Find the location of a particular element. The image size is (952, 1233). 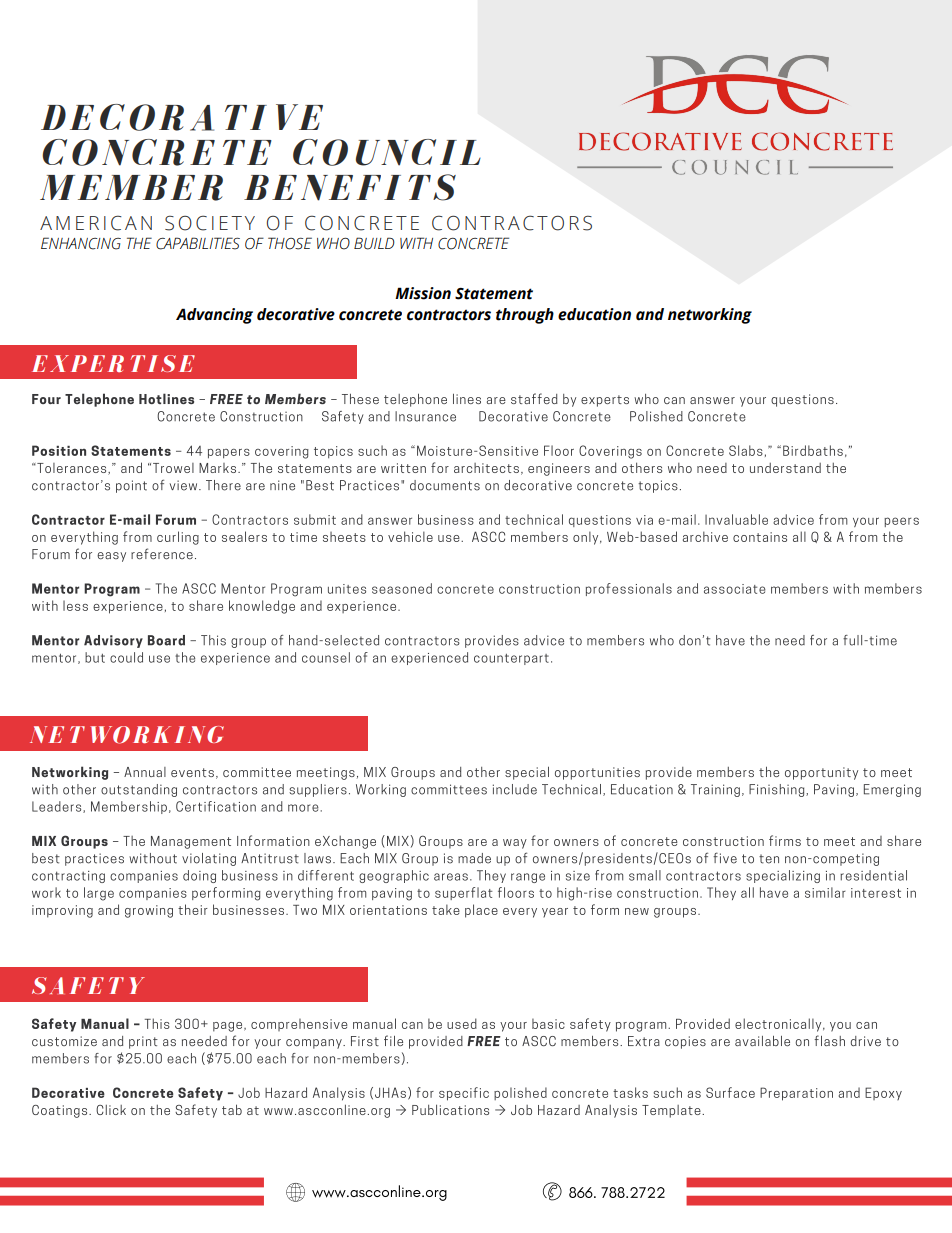

include is located at coordinates (515, 789).
